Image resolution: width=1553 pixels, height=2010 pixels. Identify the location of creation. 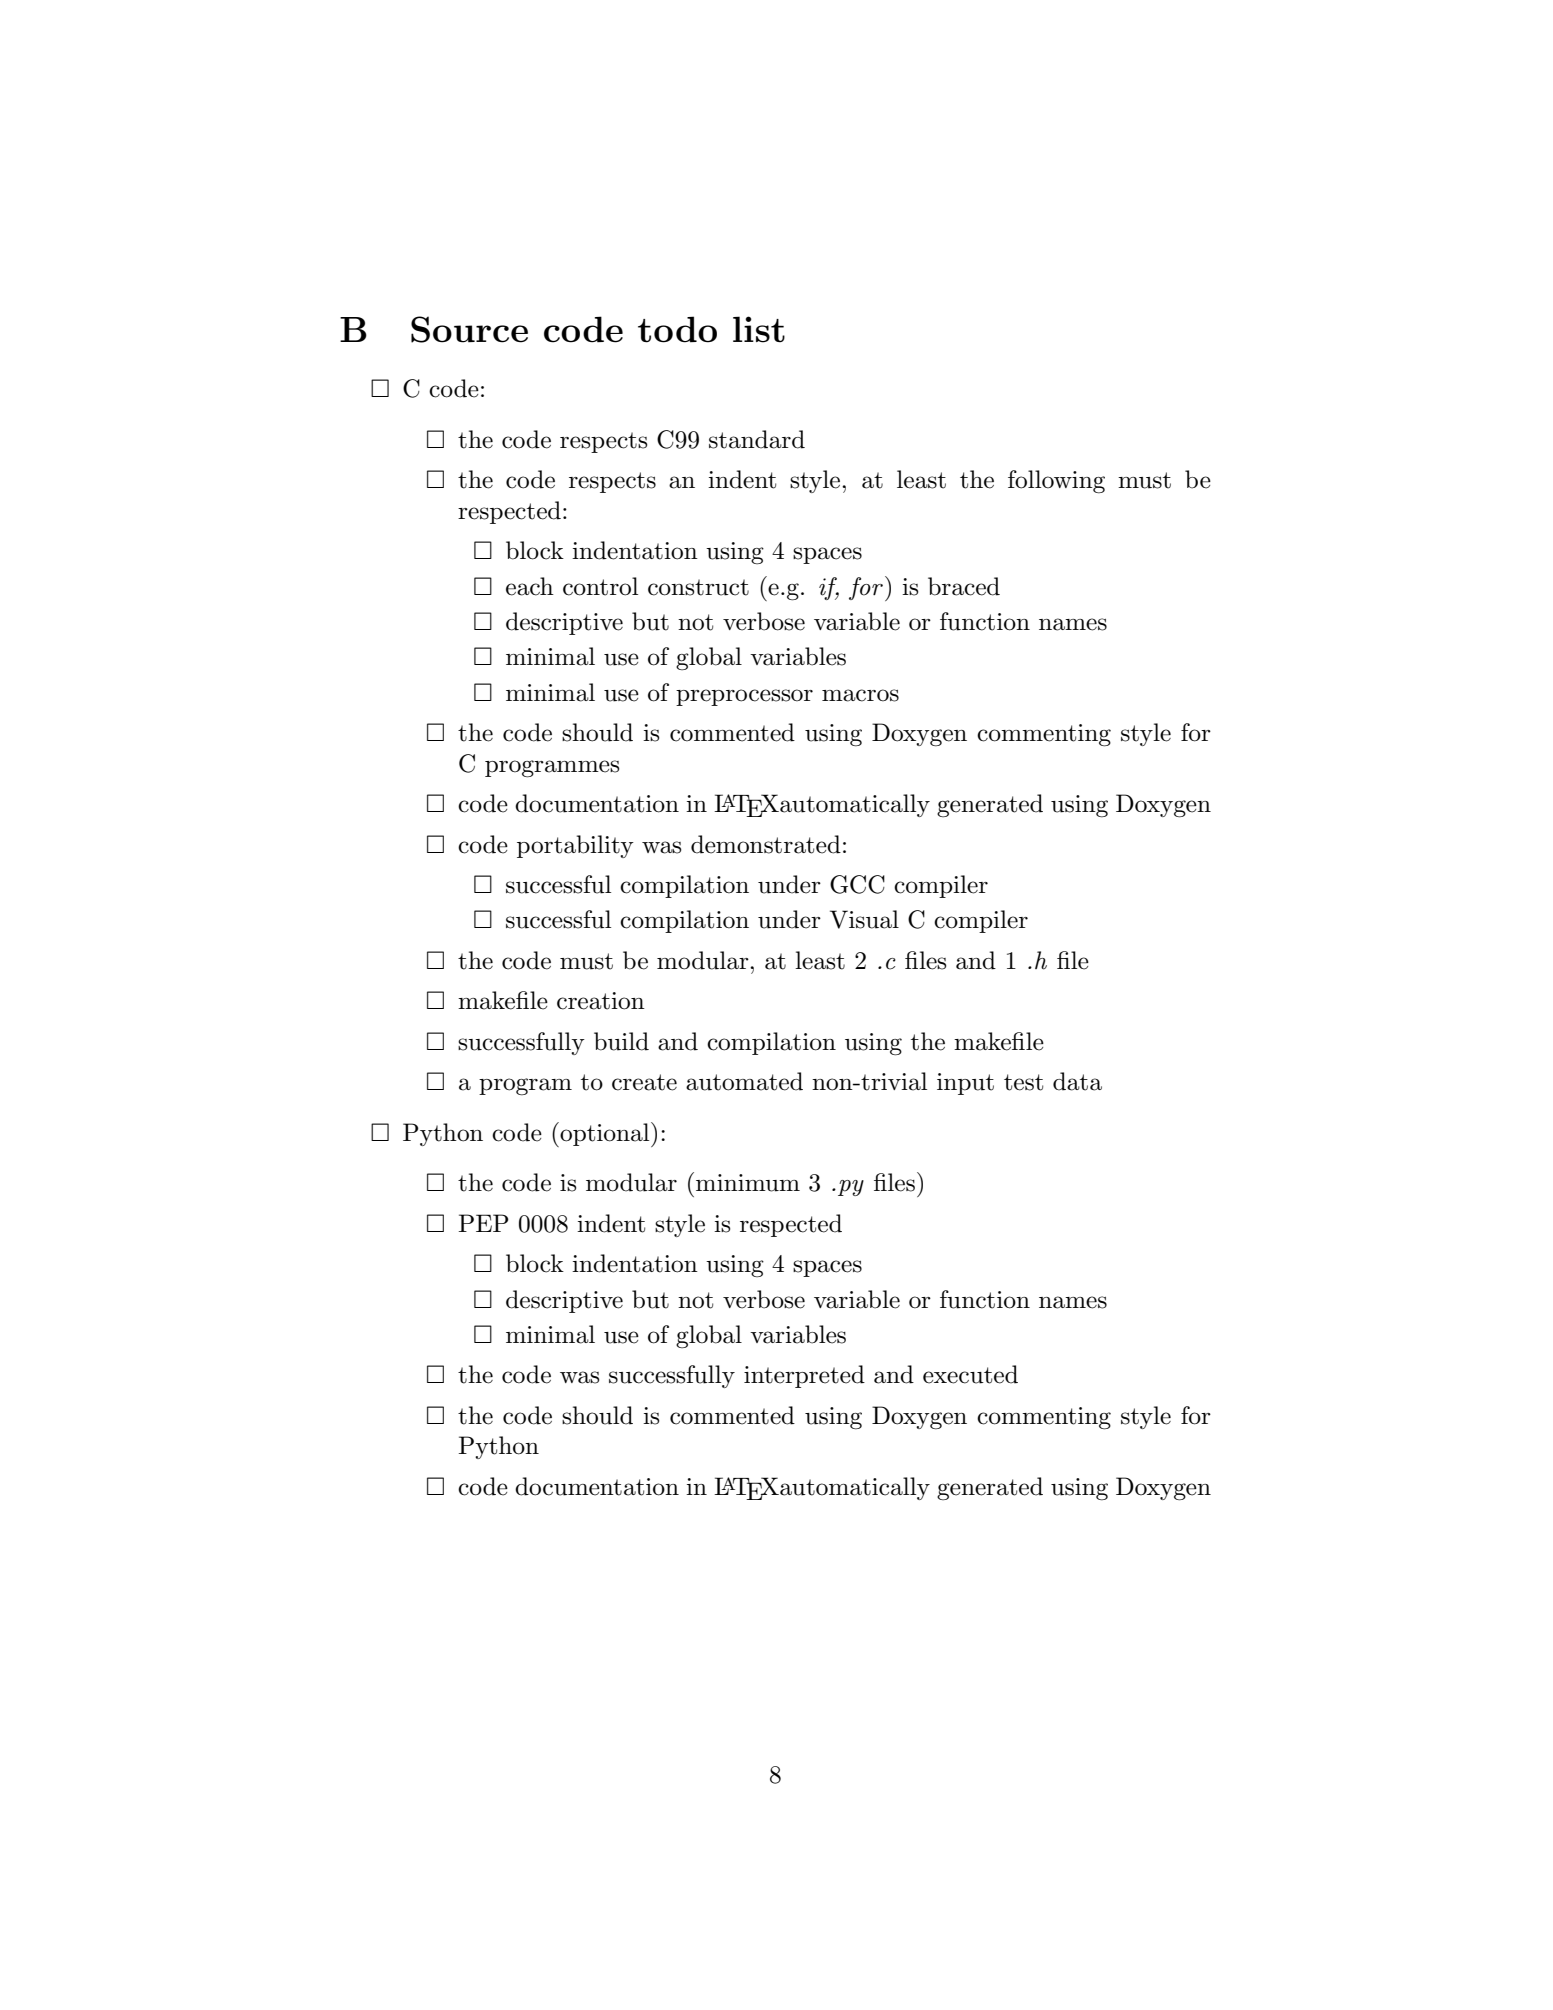
(601, 1001).
